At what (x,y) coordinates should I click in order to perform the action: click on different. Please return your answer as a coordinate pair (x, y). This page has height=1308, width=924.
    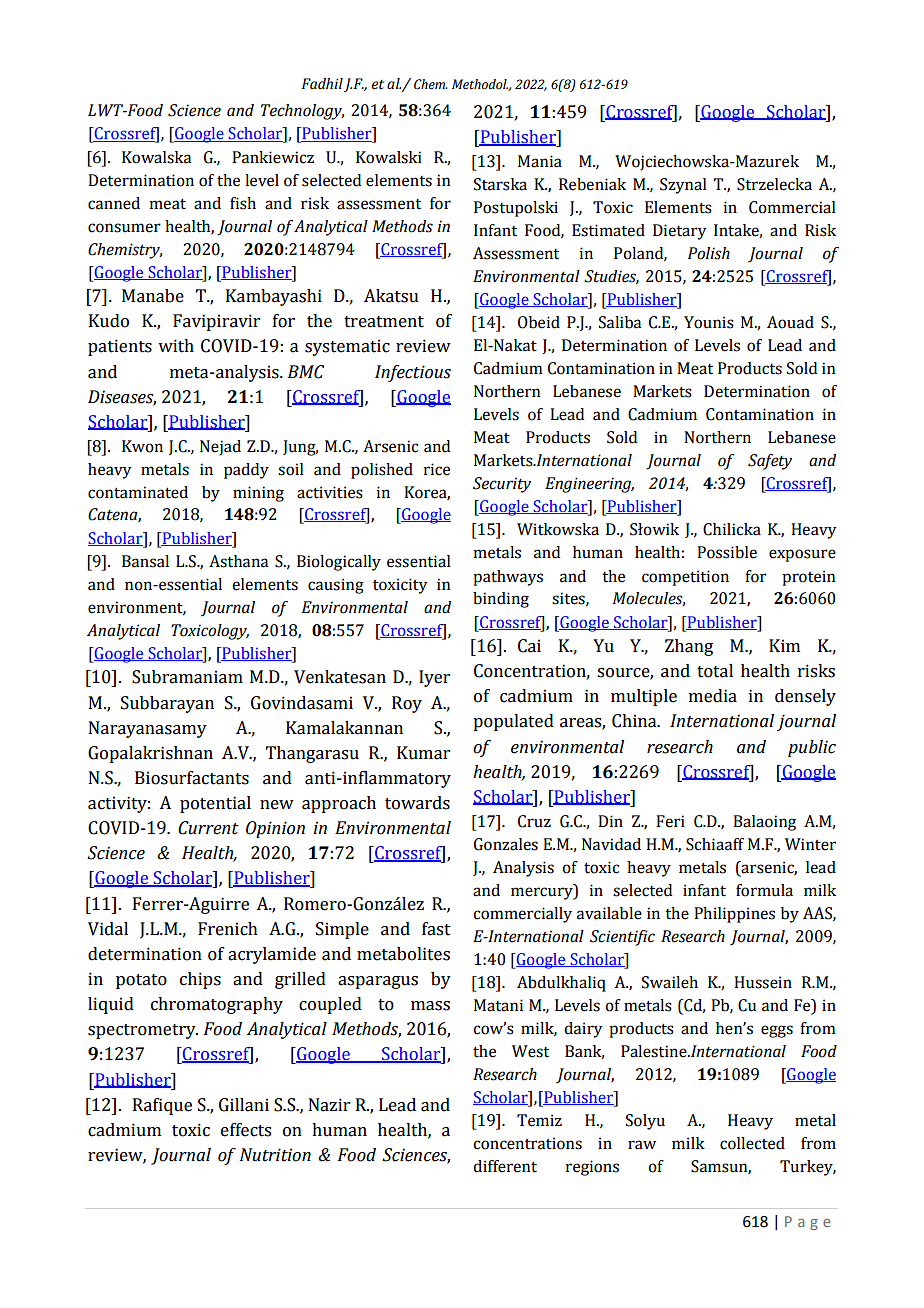
    Looking at the image, I should click on (505, 1166).
